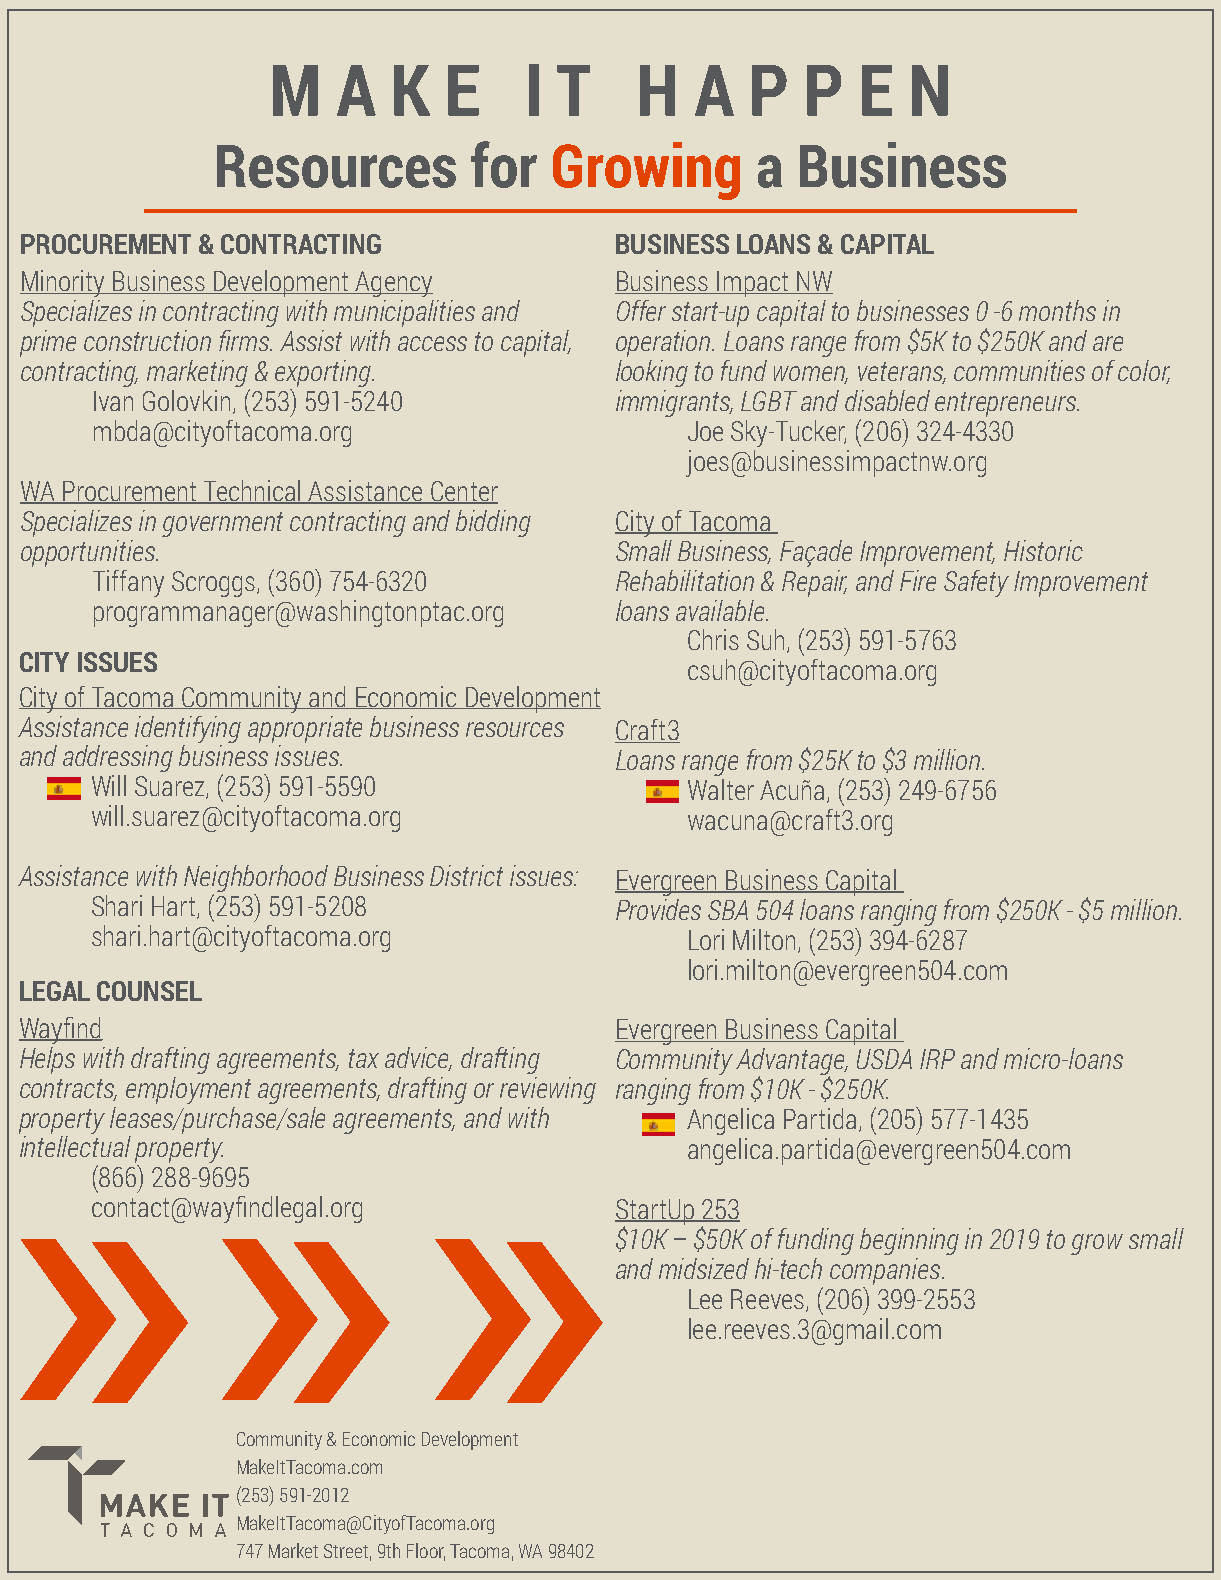 The width and height of the document is (1221, 1580). Describe the element at coordinates (426, 1551) in the document. I see `Floor` at that location.
